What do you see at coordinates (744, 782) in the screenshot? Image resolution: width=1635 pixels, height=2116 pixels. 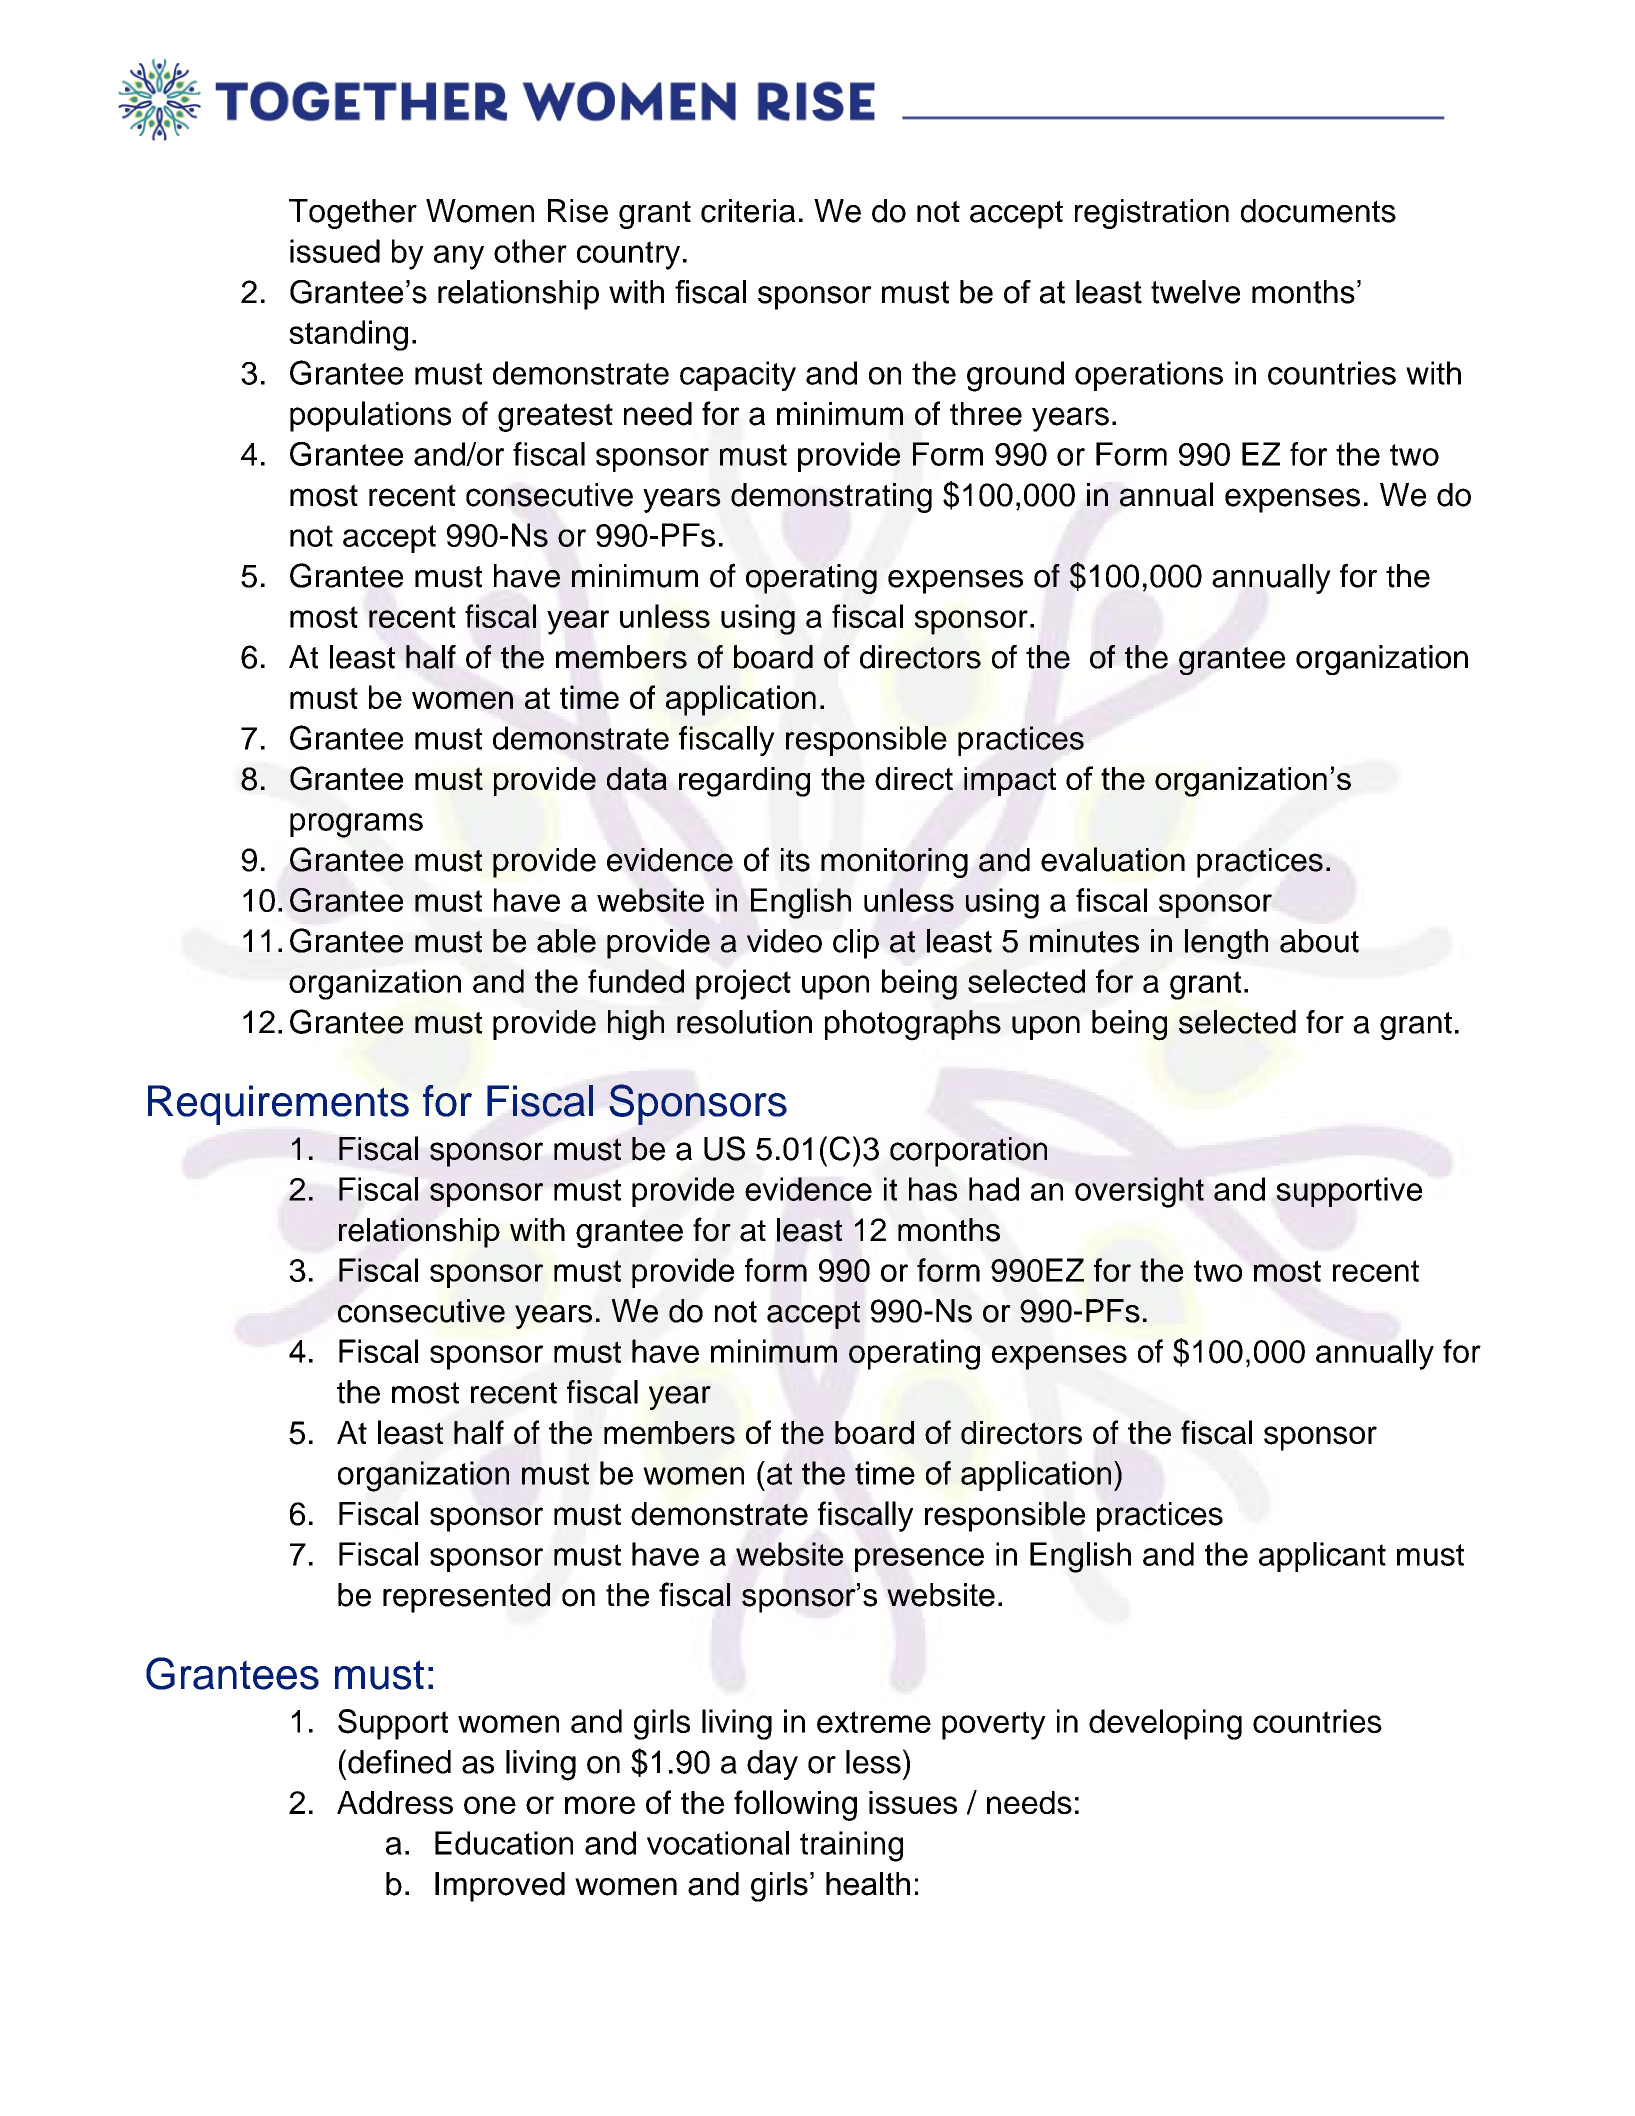 I see `regarding` at bounding box center [744, 782].
